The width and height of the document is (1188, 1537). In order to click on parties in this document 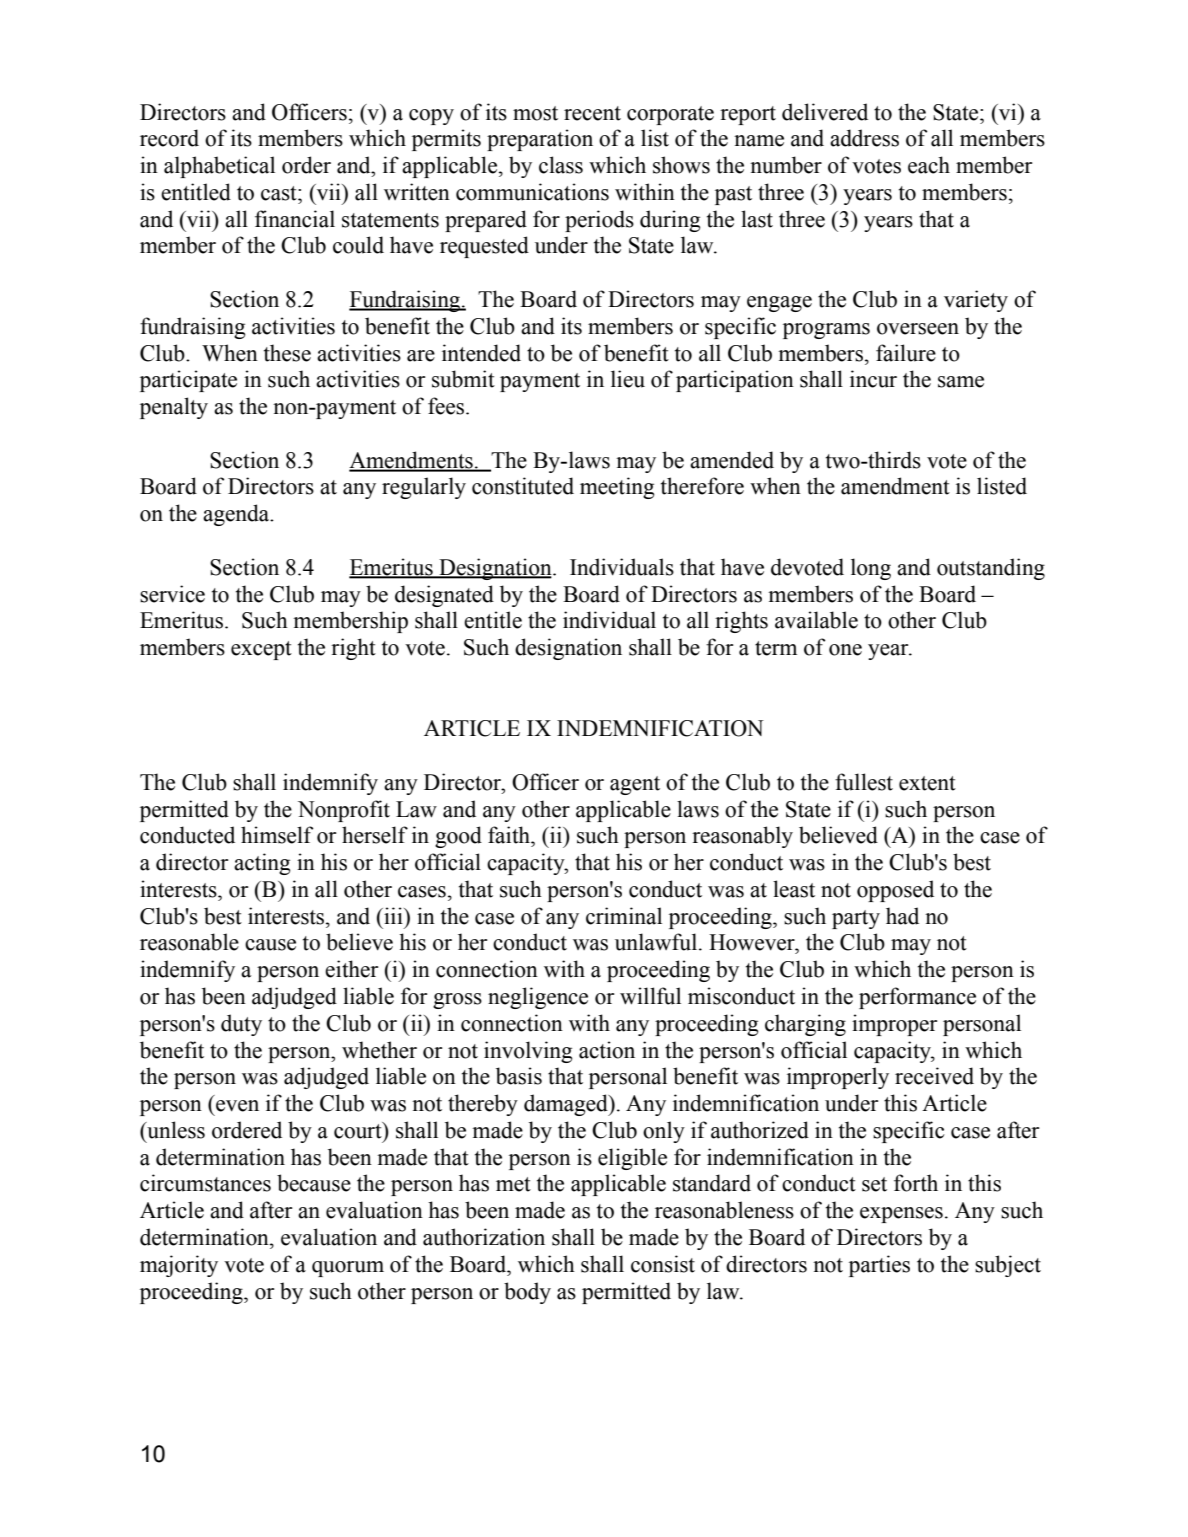, I will do `click(879, 1266)`.
